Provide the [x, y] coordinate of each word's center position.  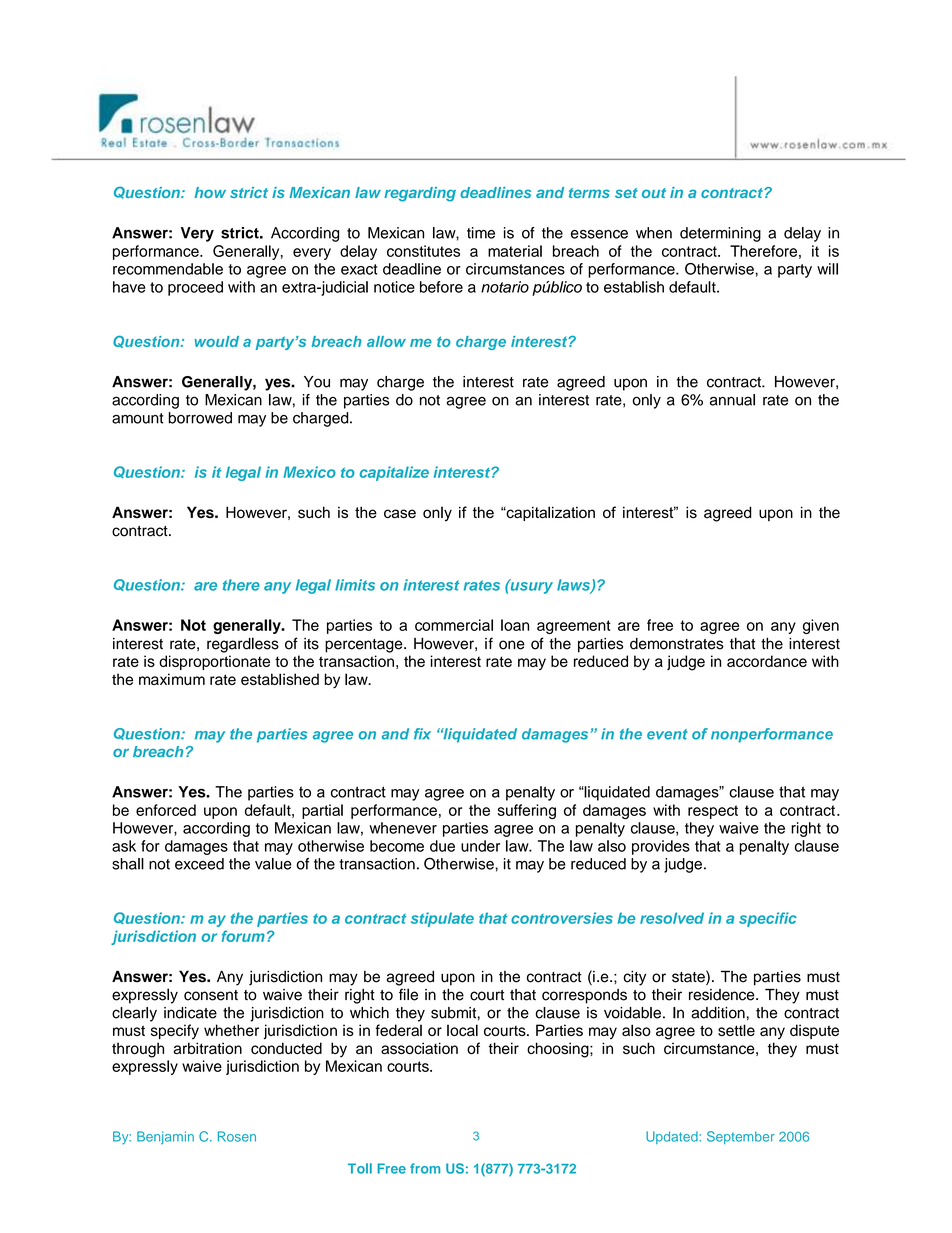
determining [720, 234]
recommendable [168, 269]
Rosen [237, 1136]
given [821, 626]
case [400, 513]
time [481, 233]
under [480, 846]
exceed [199, 864]
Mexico [309, 472]
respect [713, 812]
